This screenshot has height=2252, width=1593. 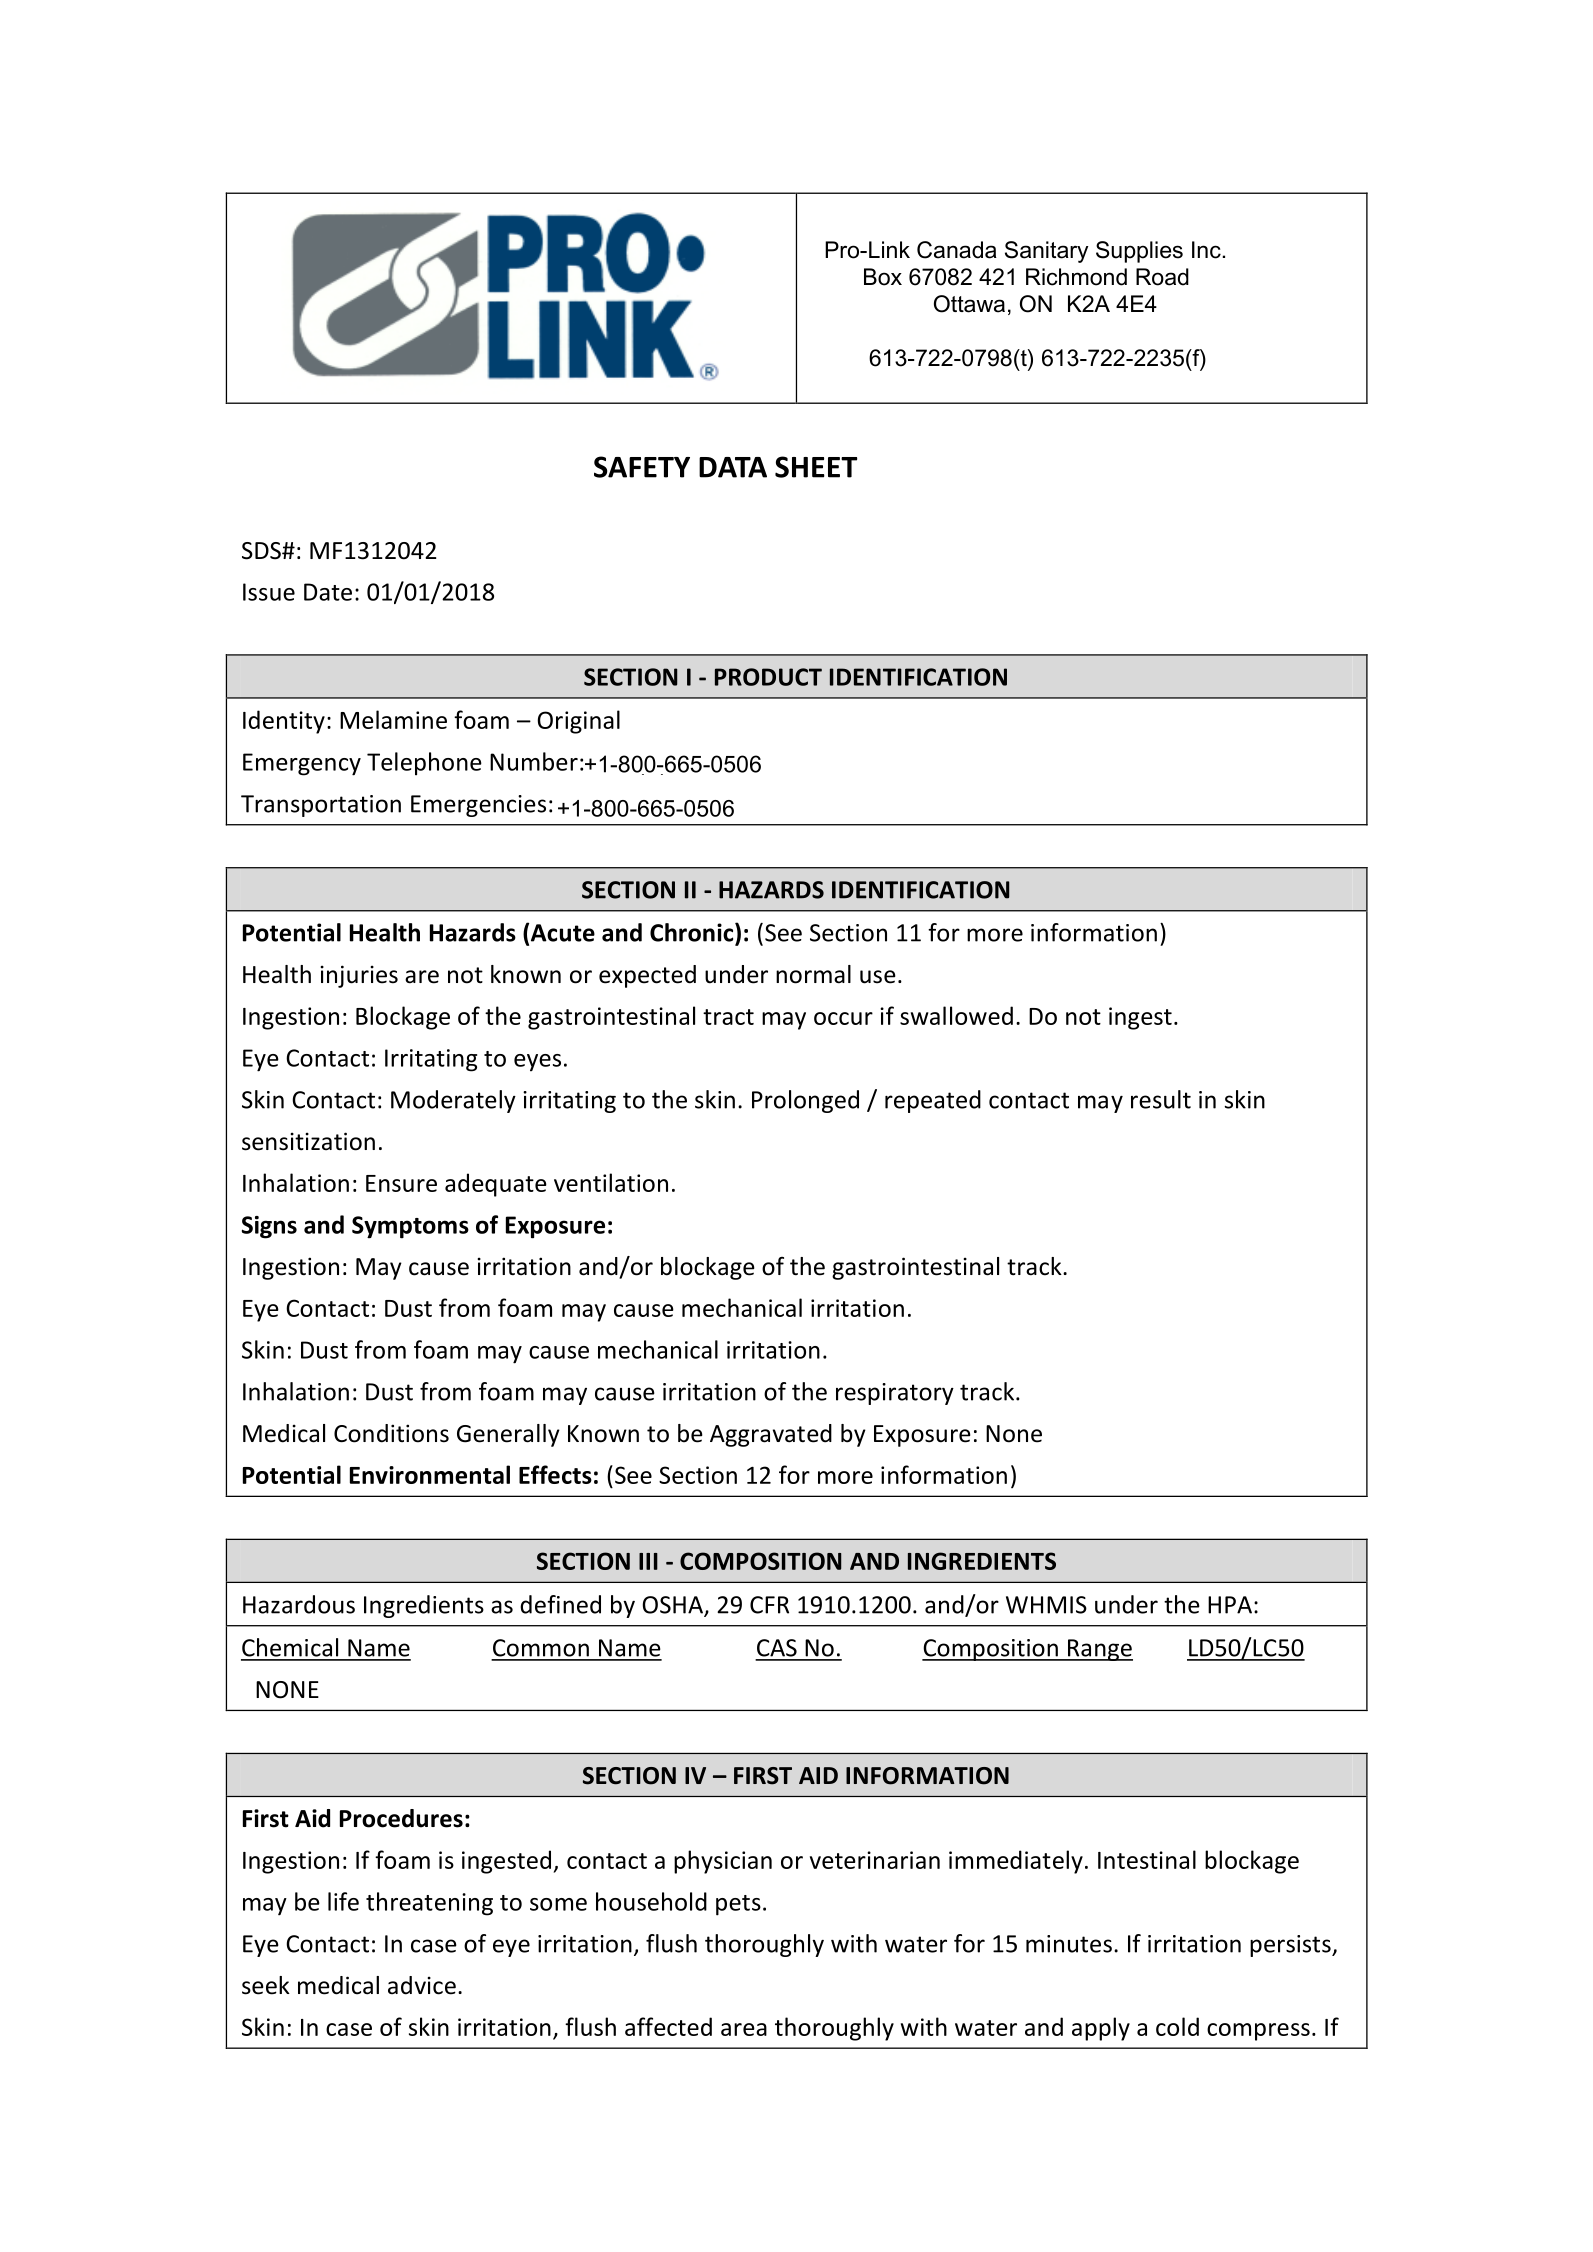 I want to click on area, so click(x=744, y=2029).
